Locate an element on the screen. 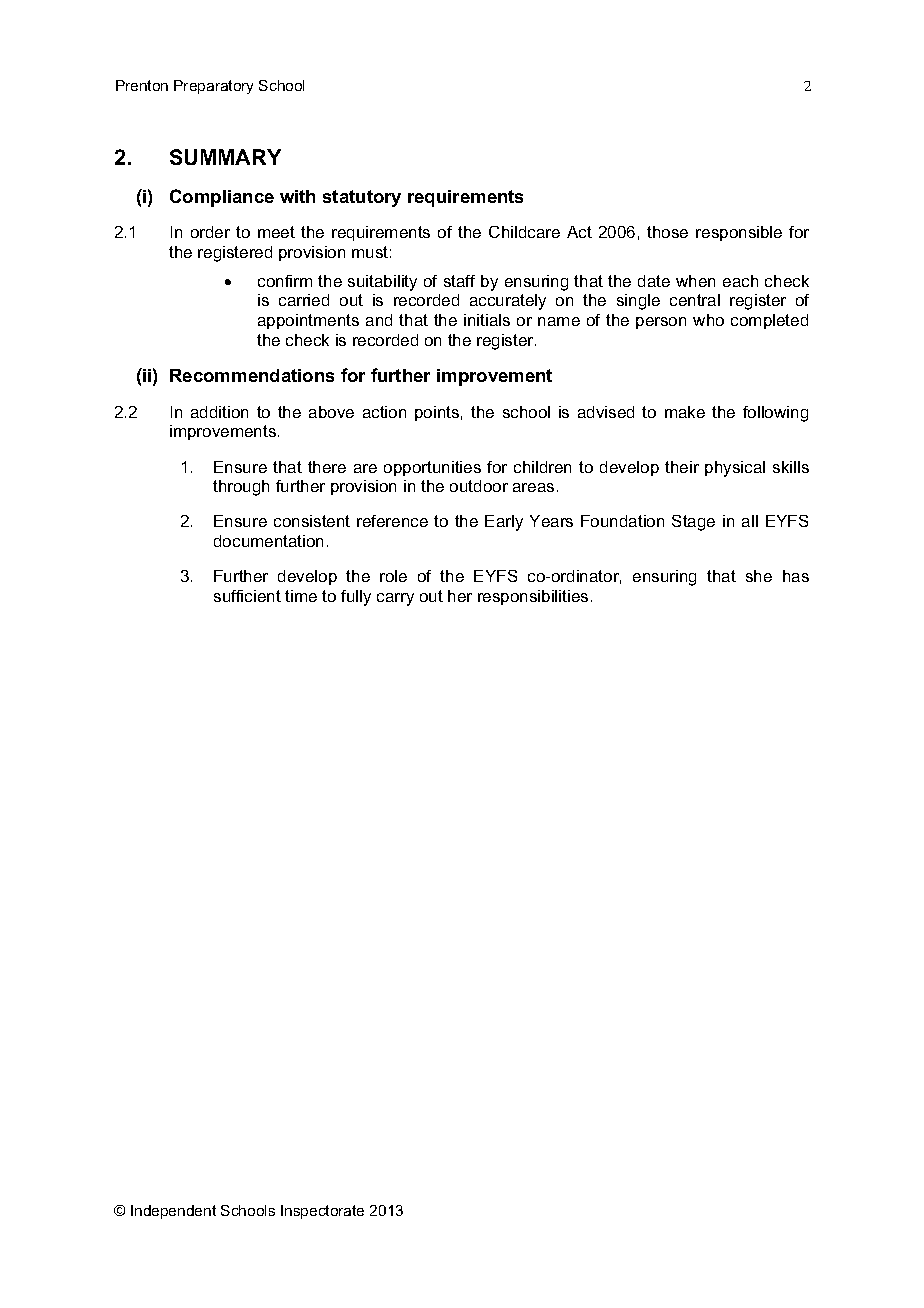 This screenshot has width=924, height=1308. SUMMARY is located at coordinates (225, 157).
